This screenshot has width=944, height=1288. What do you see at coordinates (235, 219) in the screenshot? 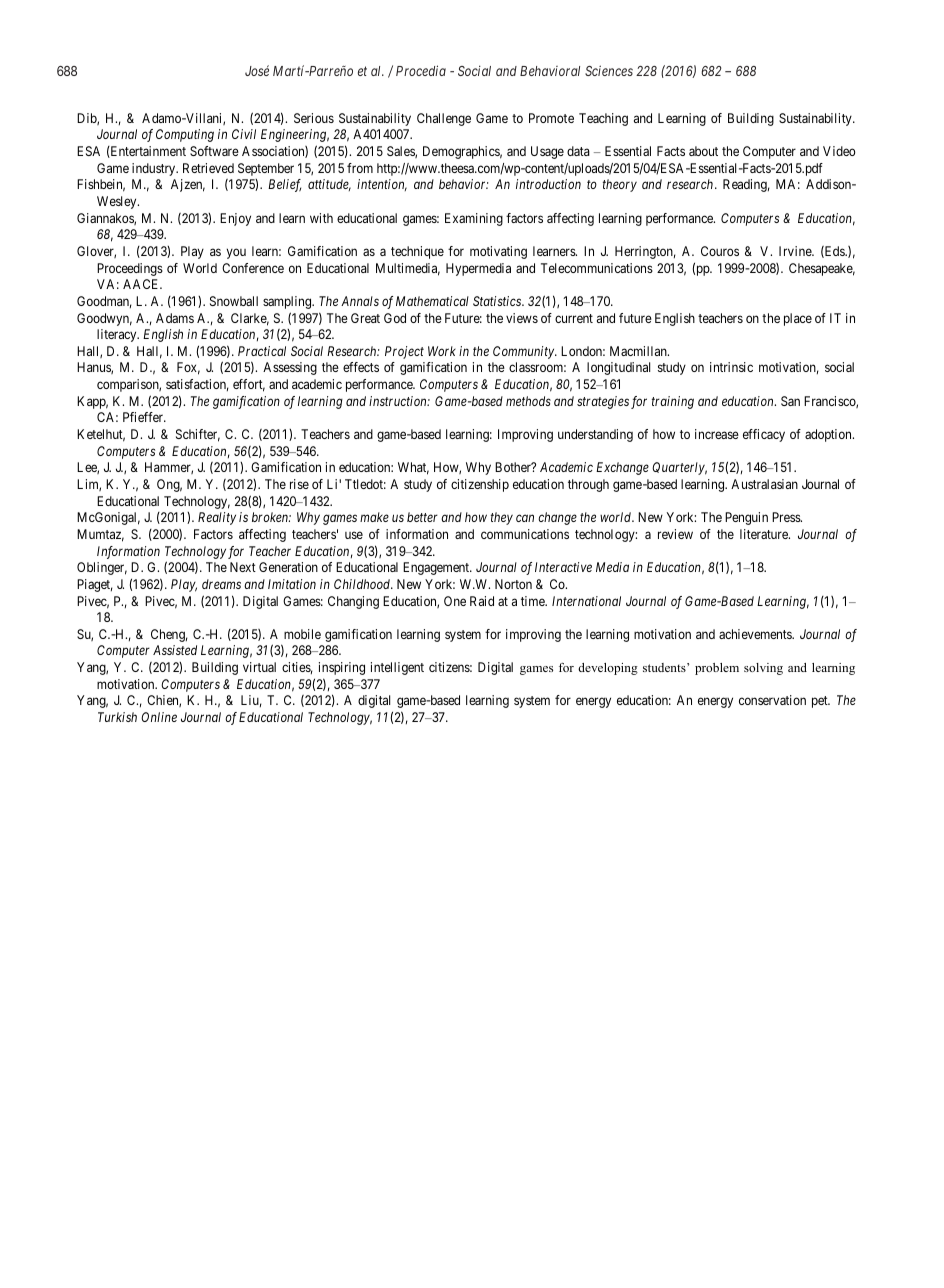
I see `Enjoy` at bounding box center [235, 219].
